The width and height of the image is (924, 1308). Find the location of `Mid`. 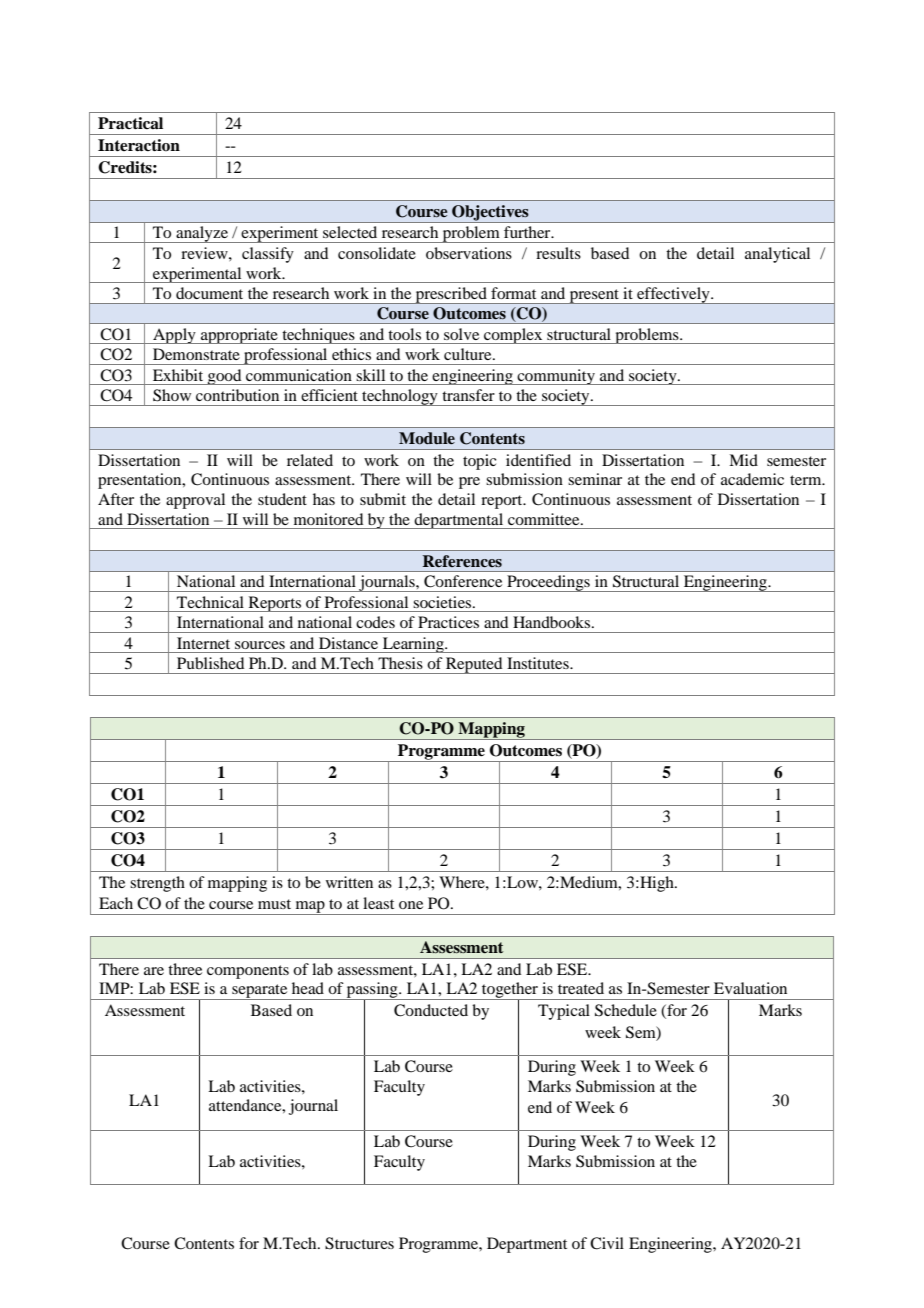

Mid is located at coordinates (743, 460).
